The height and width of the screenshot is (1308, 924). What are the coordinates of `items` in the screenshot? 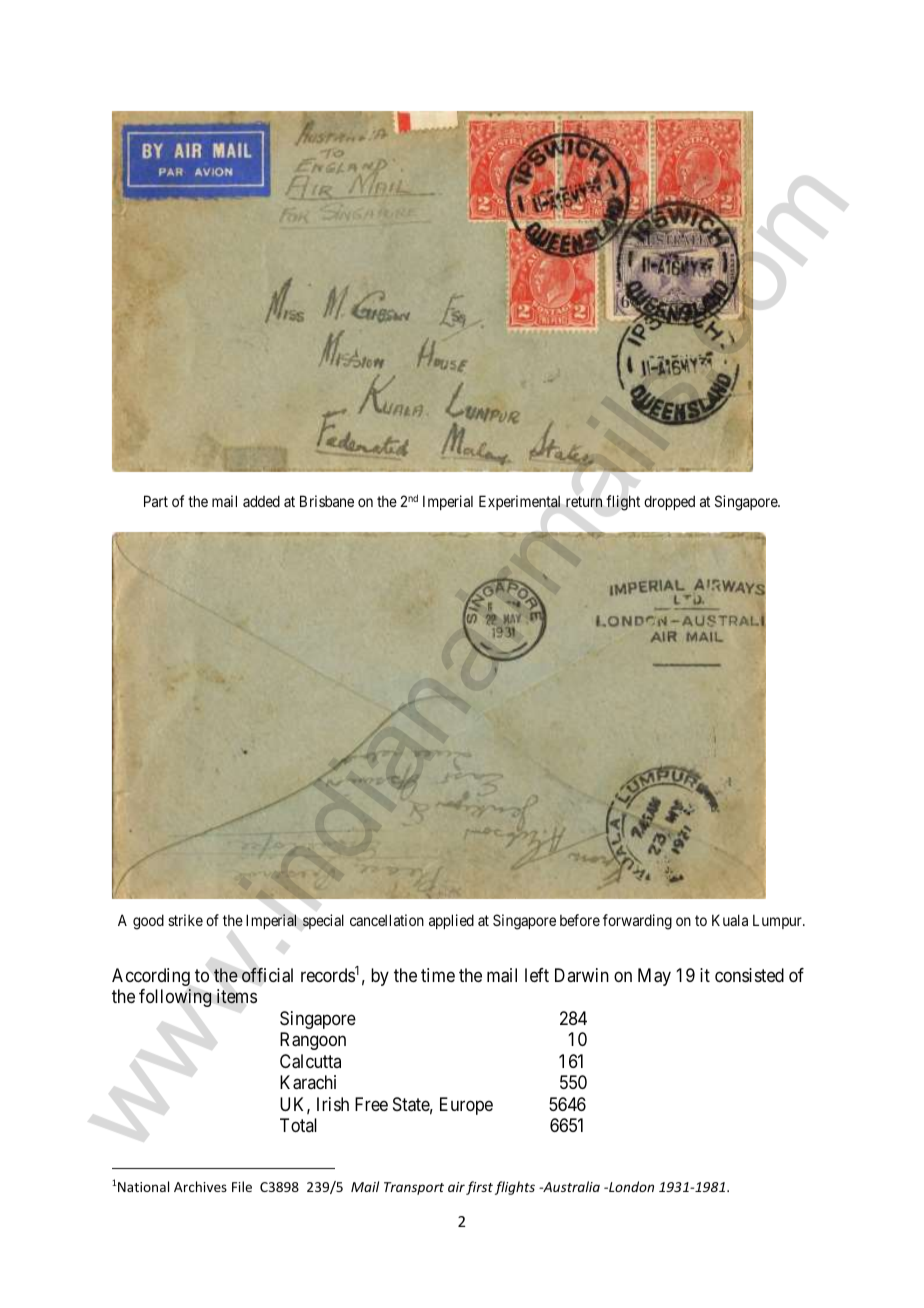 It's located at (237, 996).
